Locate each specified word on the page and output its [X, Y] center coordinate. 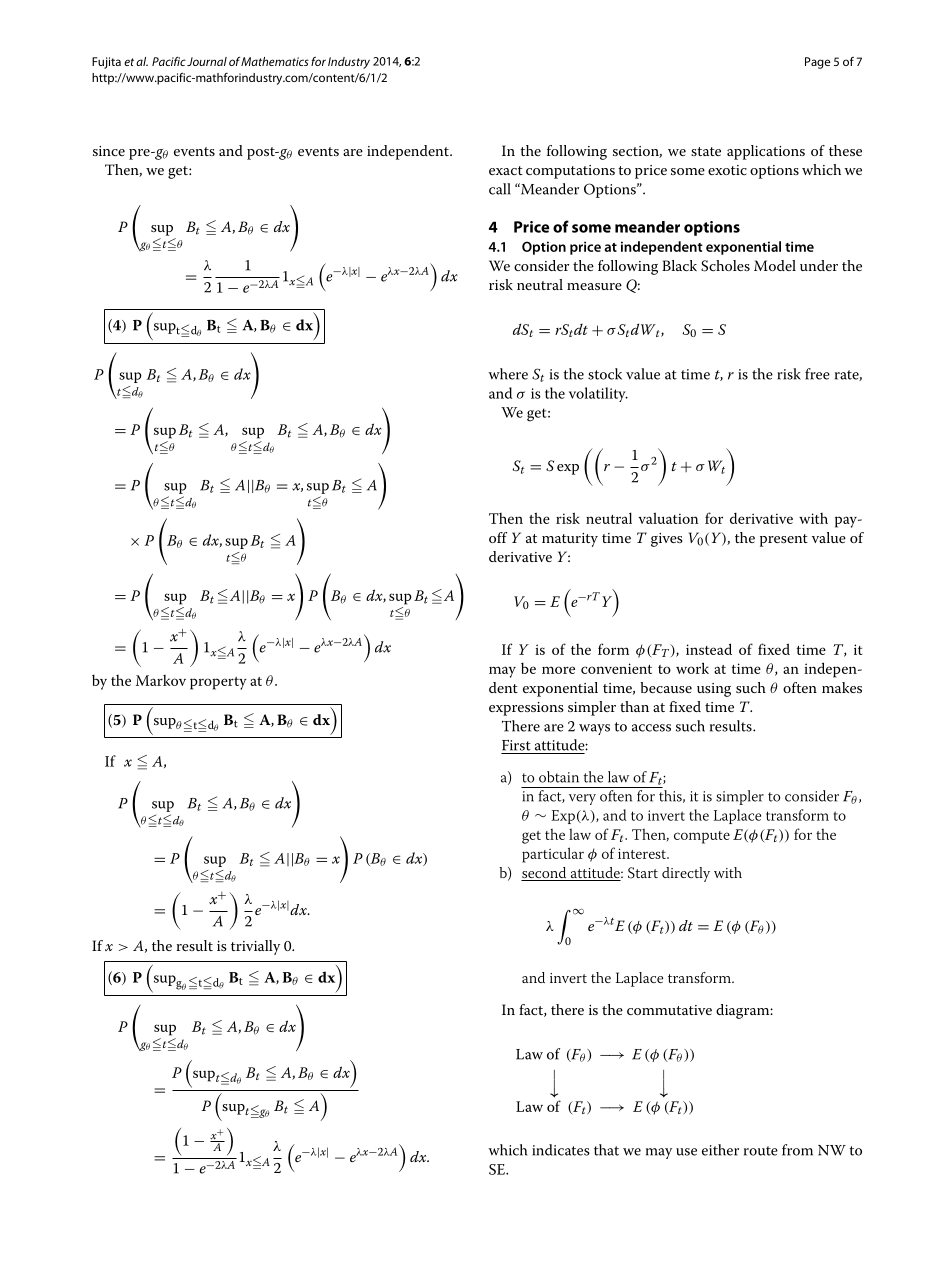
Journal [207, 61]
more [558, 670]
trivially [255, 947]
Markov [161, 680]
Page [817, 63]
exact [506, 170]
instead [709, 649]
